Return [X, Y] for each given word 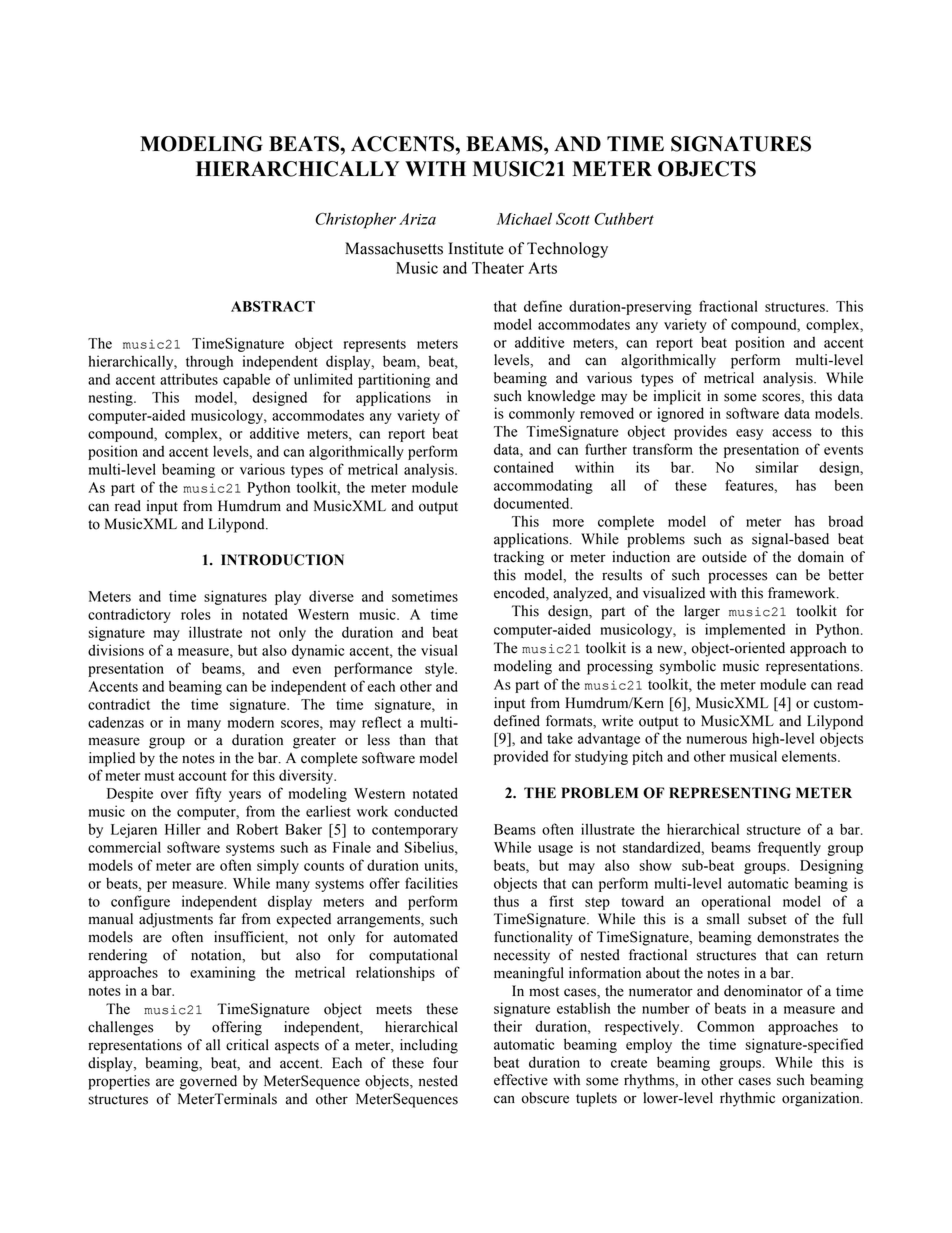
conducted [426, 811]
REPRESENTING [730, 793]
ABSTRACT [273, 306]
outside [724, 557]
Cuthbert [624, 218]
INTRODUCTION [282, 560]
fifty [208, 794]
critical [247, 1045]
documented [533, 503]
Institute [476, 248]
